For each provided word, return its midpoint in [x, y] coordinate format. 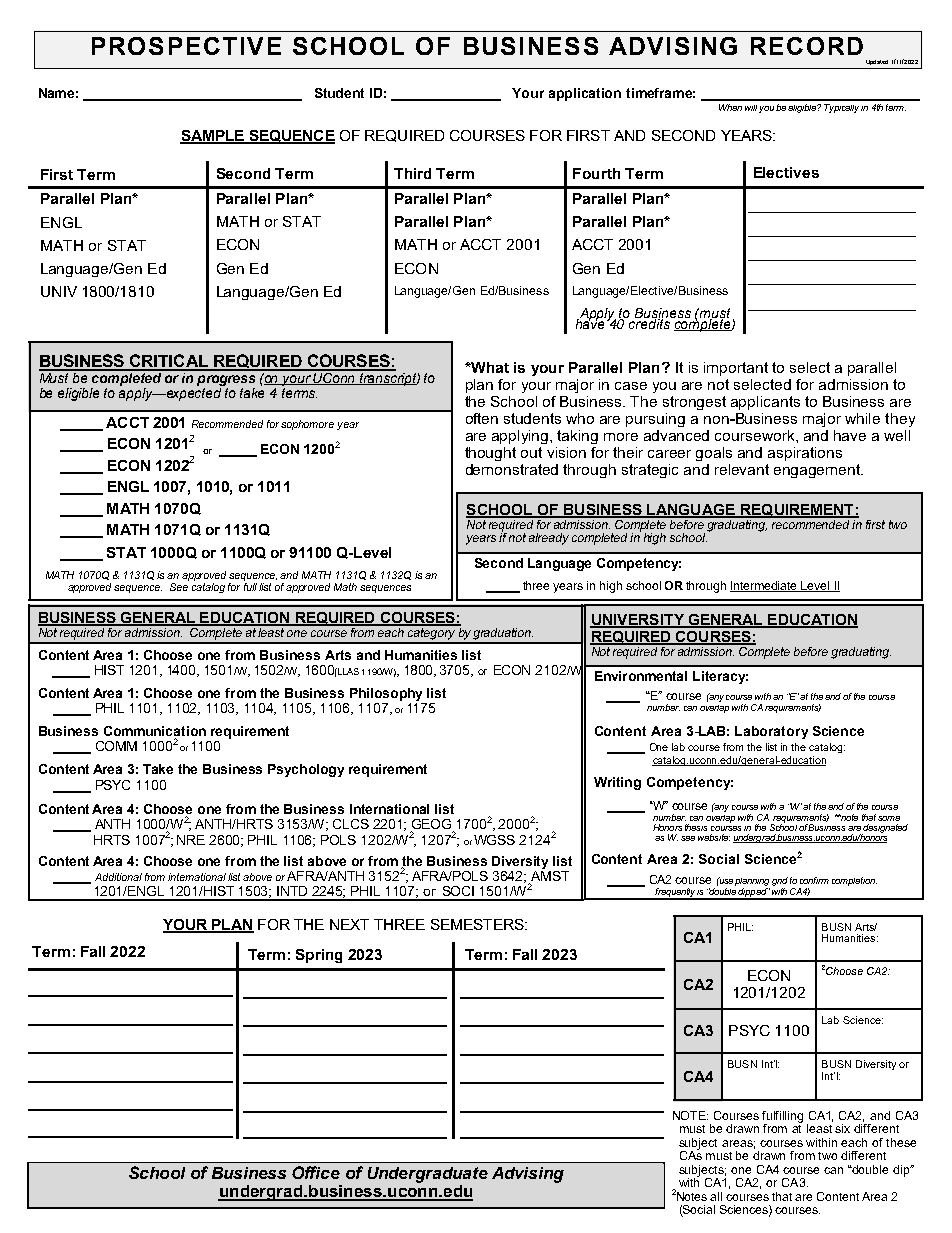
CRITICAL [169, 362]
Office [316, 1172]
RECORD [807, 46]
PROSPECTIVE [186, 46]
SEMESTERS [478, 924]
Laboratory [771, 732]
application [585, 94]
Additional [118, 877]
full [250, 587]
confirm [814, 880]
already [549, 539]
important [736, 369]
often [482, 418]
